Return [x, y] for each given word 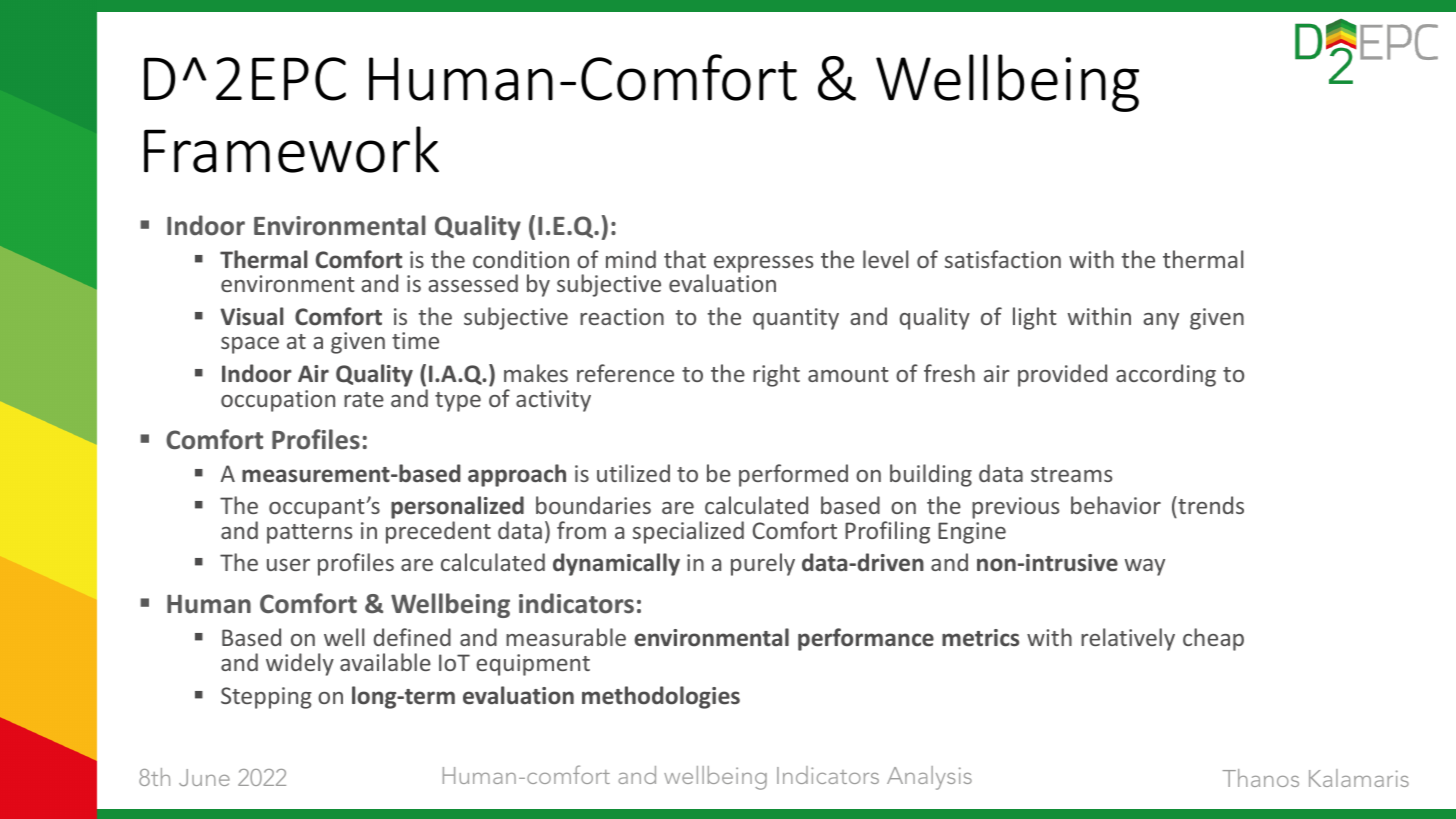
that [685, 259]
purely [763, 564]
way [1145, 567]
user [288, 565]
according [1166, 375]
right [776, 375]
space [250, 345]
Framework [291, 149]
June [204, 777]
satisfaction [1003, 259]
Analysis [929, 778]
